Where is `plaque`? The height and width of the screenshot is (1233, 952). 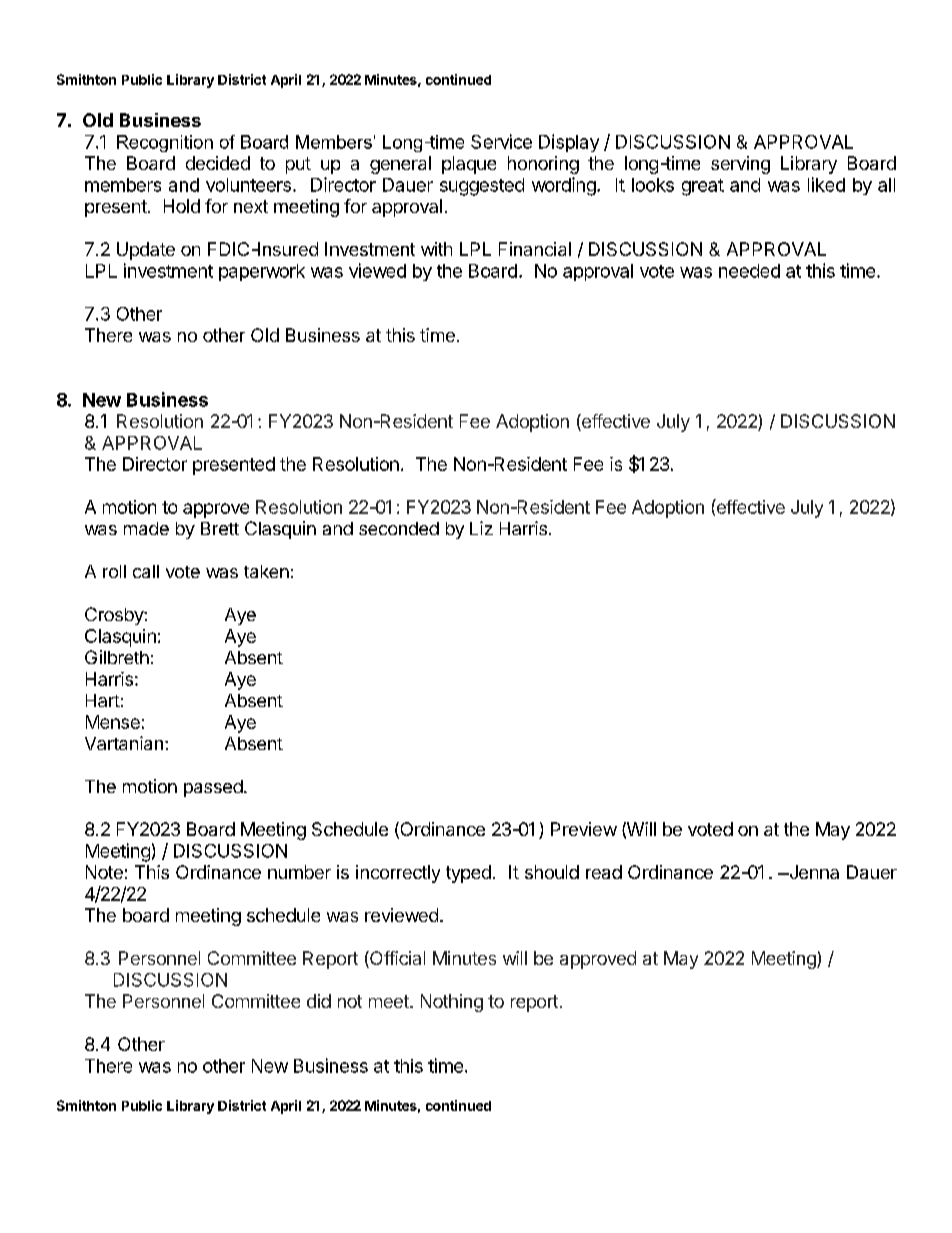
plaque is located at coordinates (469, 165).
